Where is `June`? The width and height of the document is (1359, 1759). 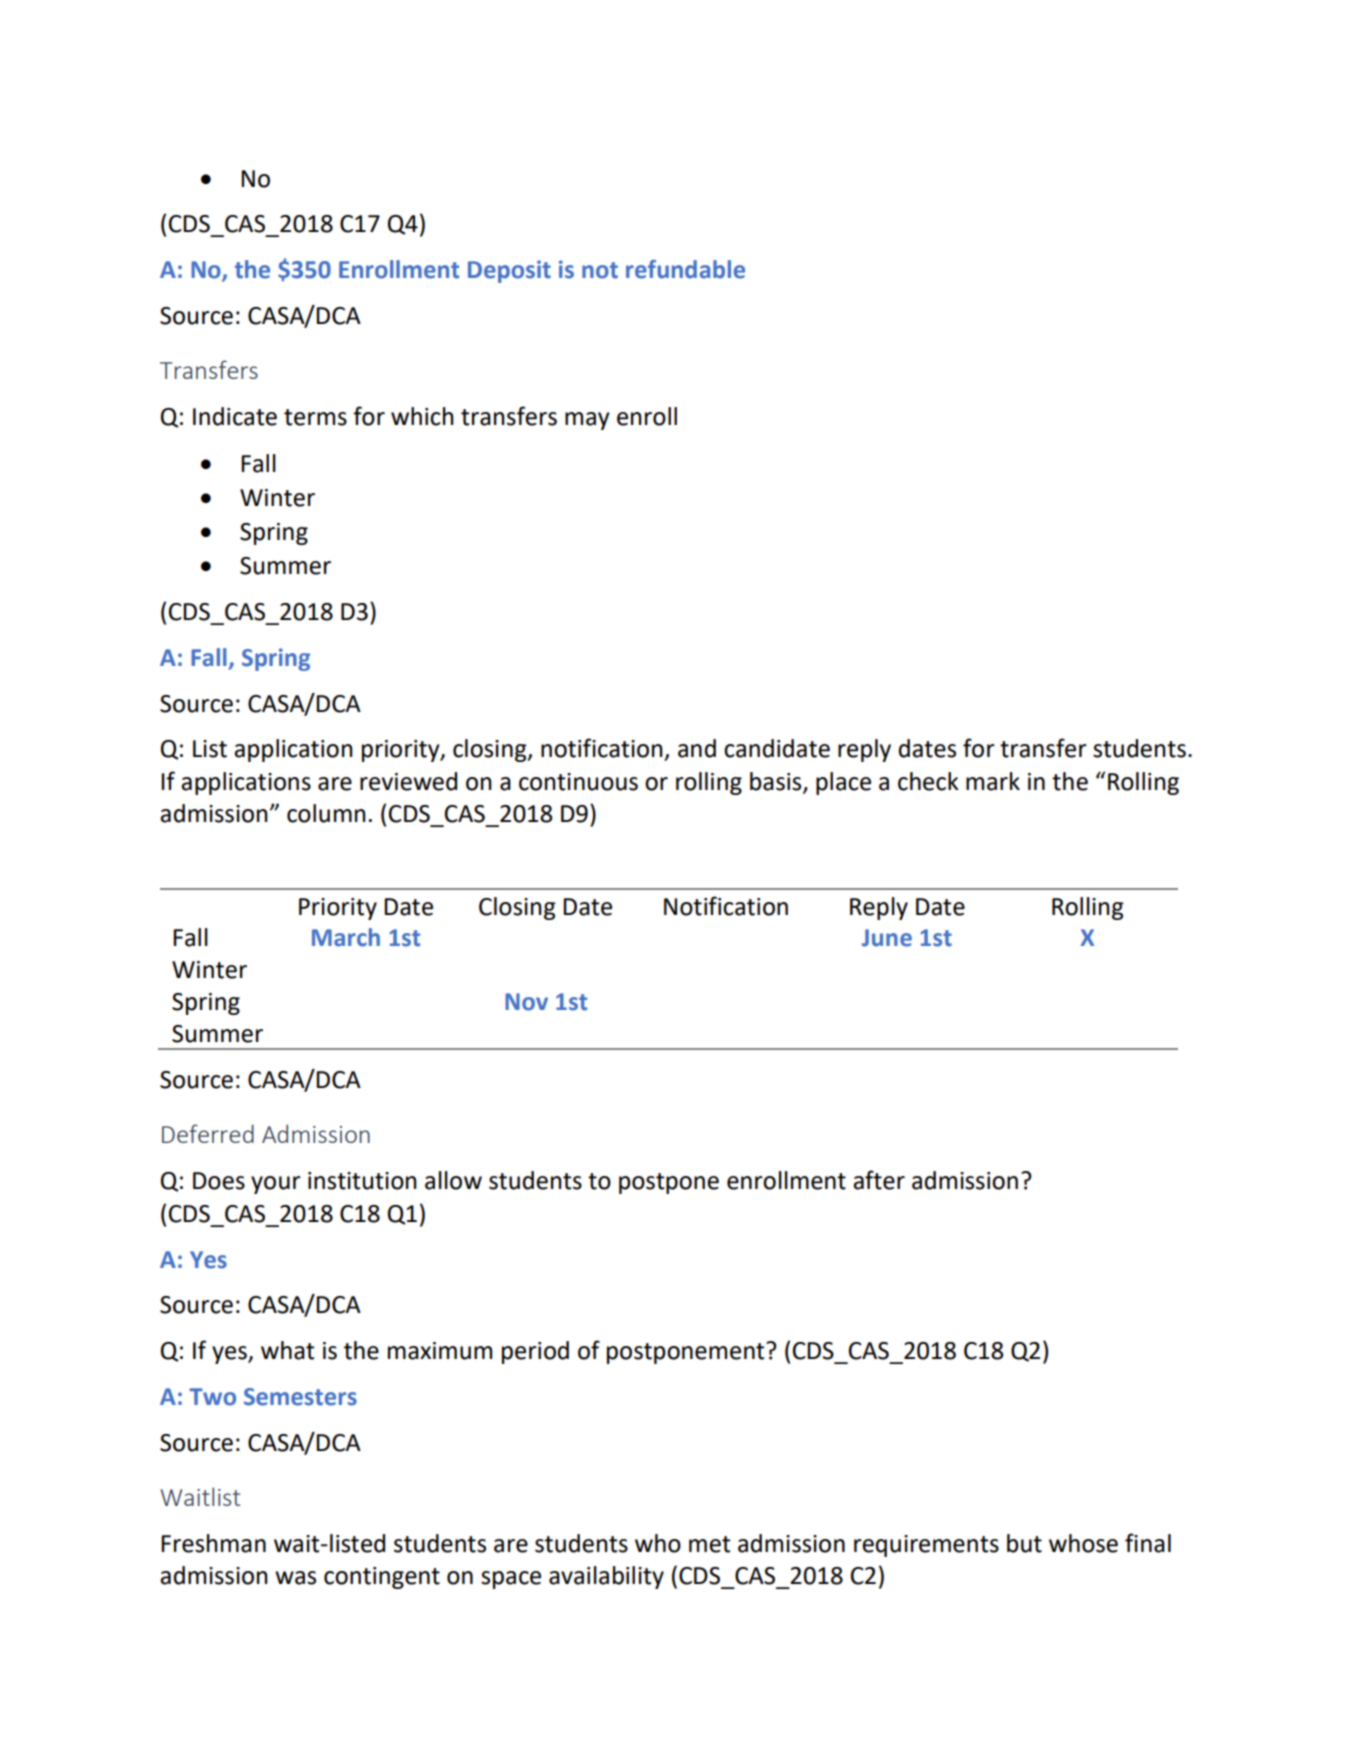
June is located at coordinates (887, 938).
